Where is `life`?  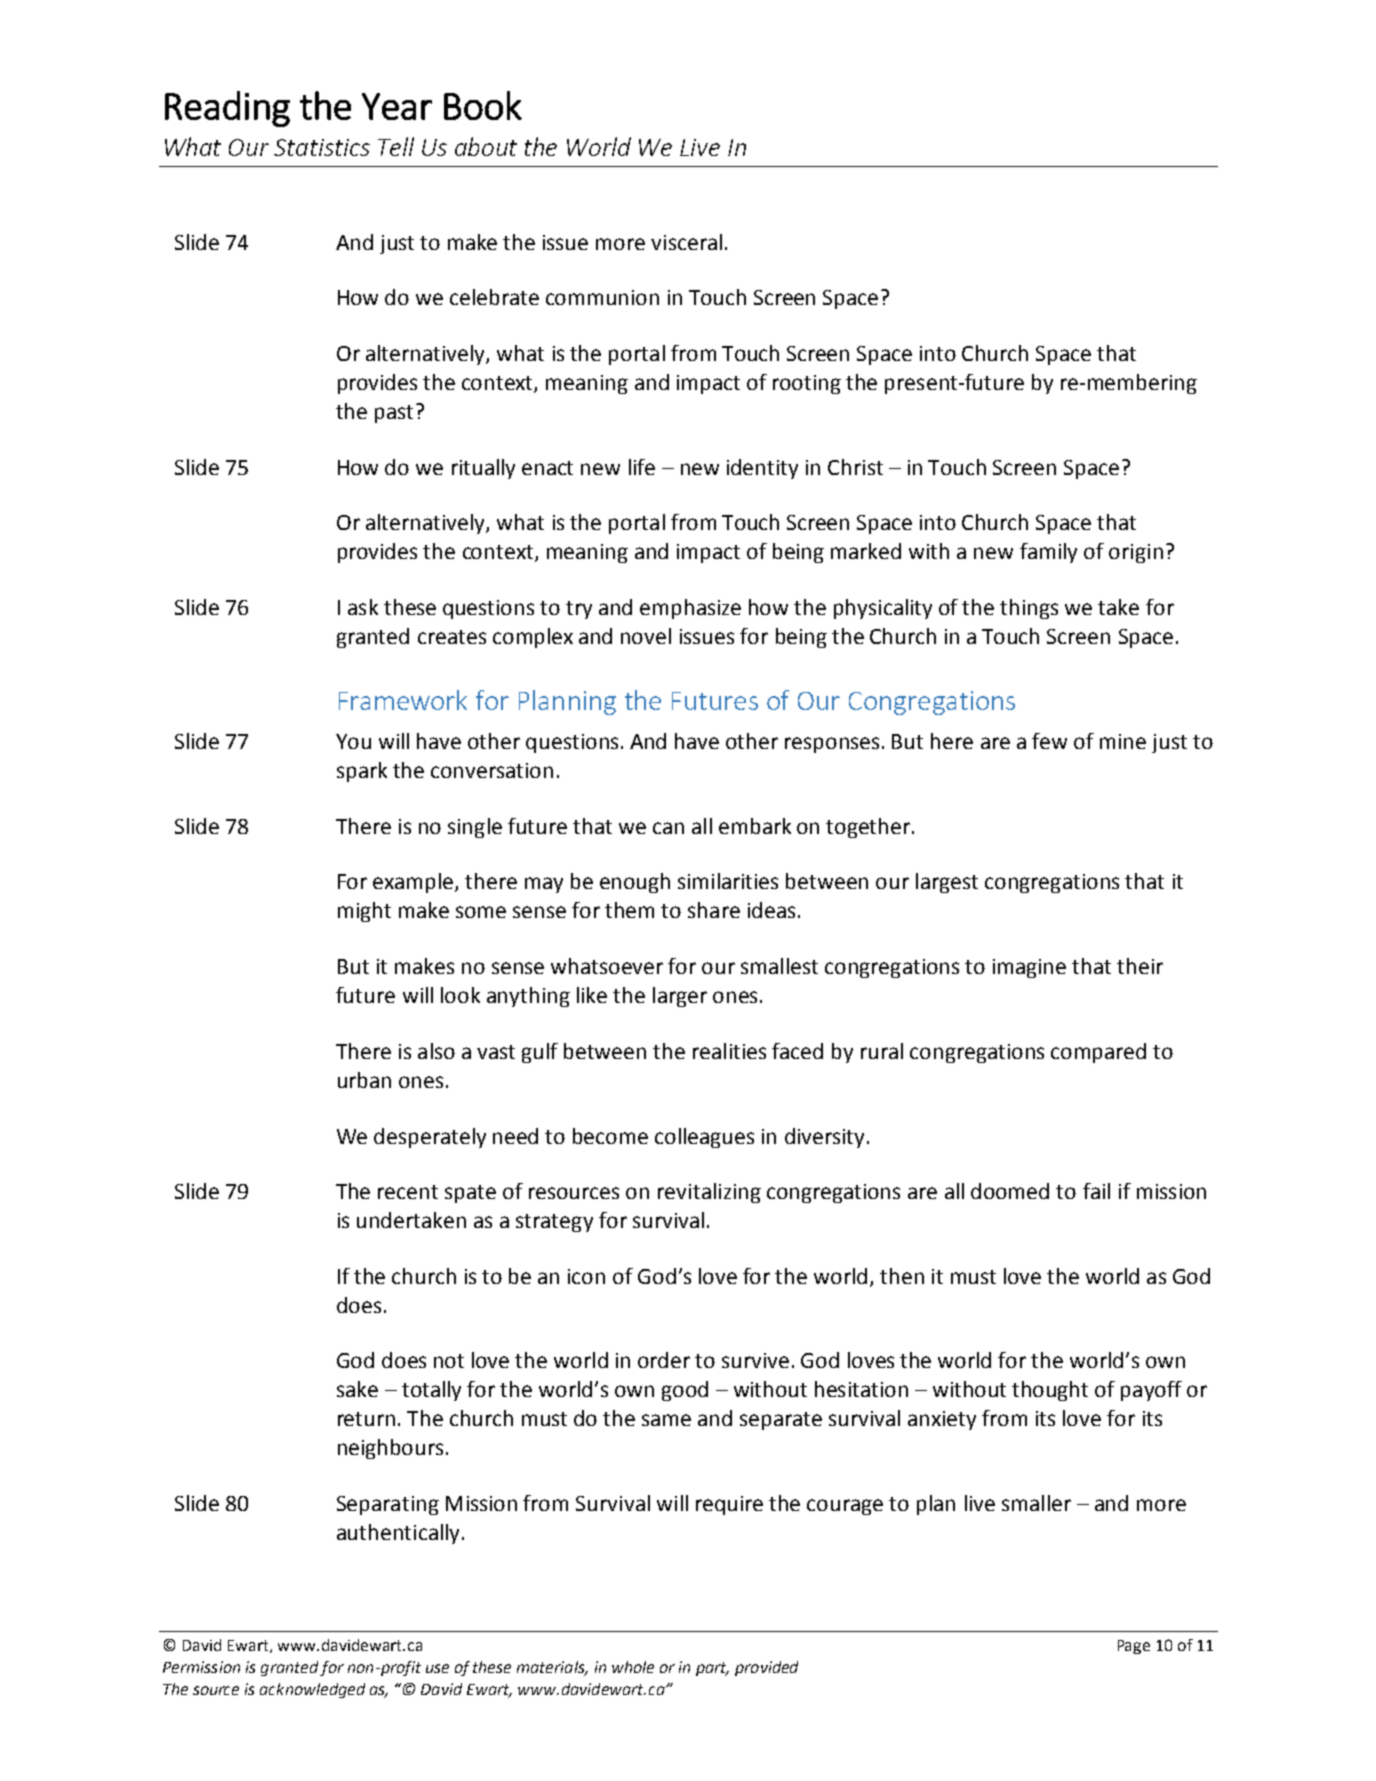 life is located at coordinates (642, 467).
